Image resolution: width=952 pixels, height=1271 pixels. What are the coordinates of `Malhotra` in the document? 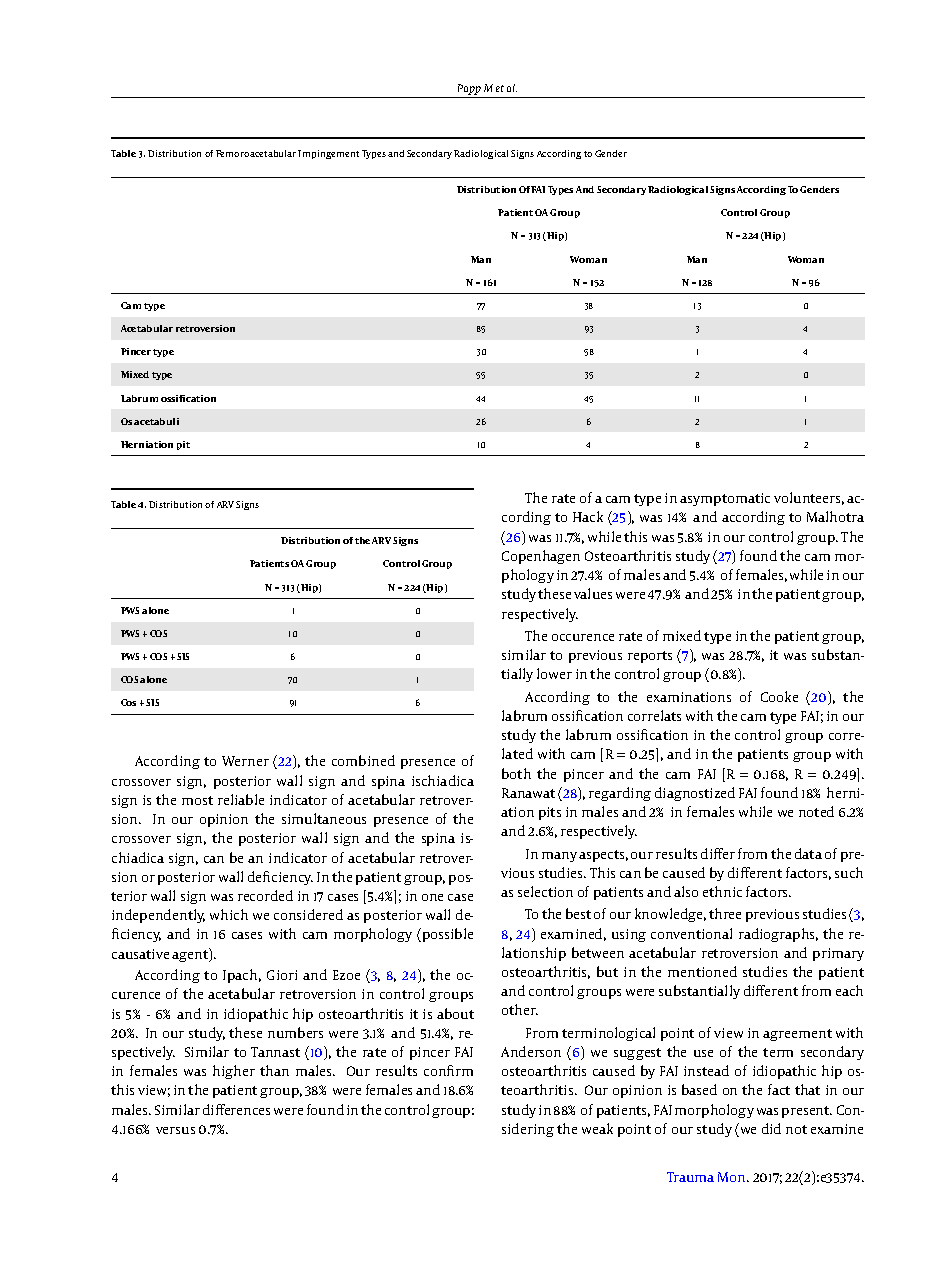 It's located at (835, 516).
